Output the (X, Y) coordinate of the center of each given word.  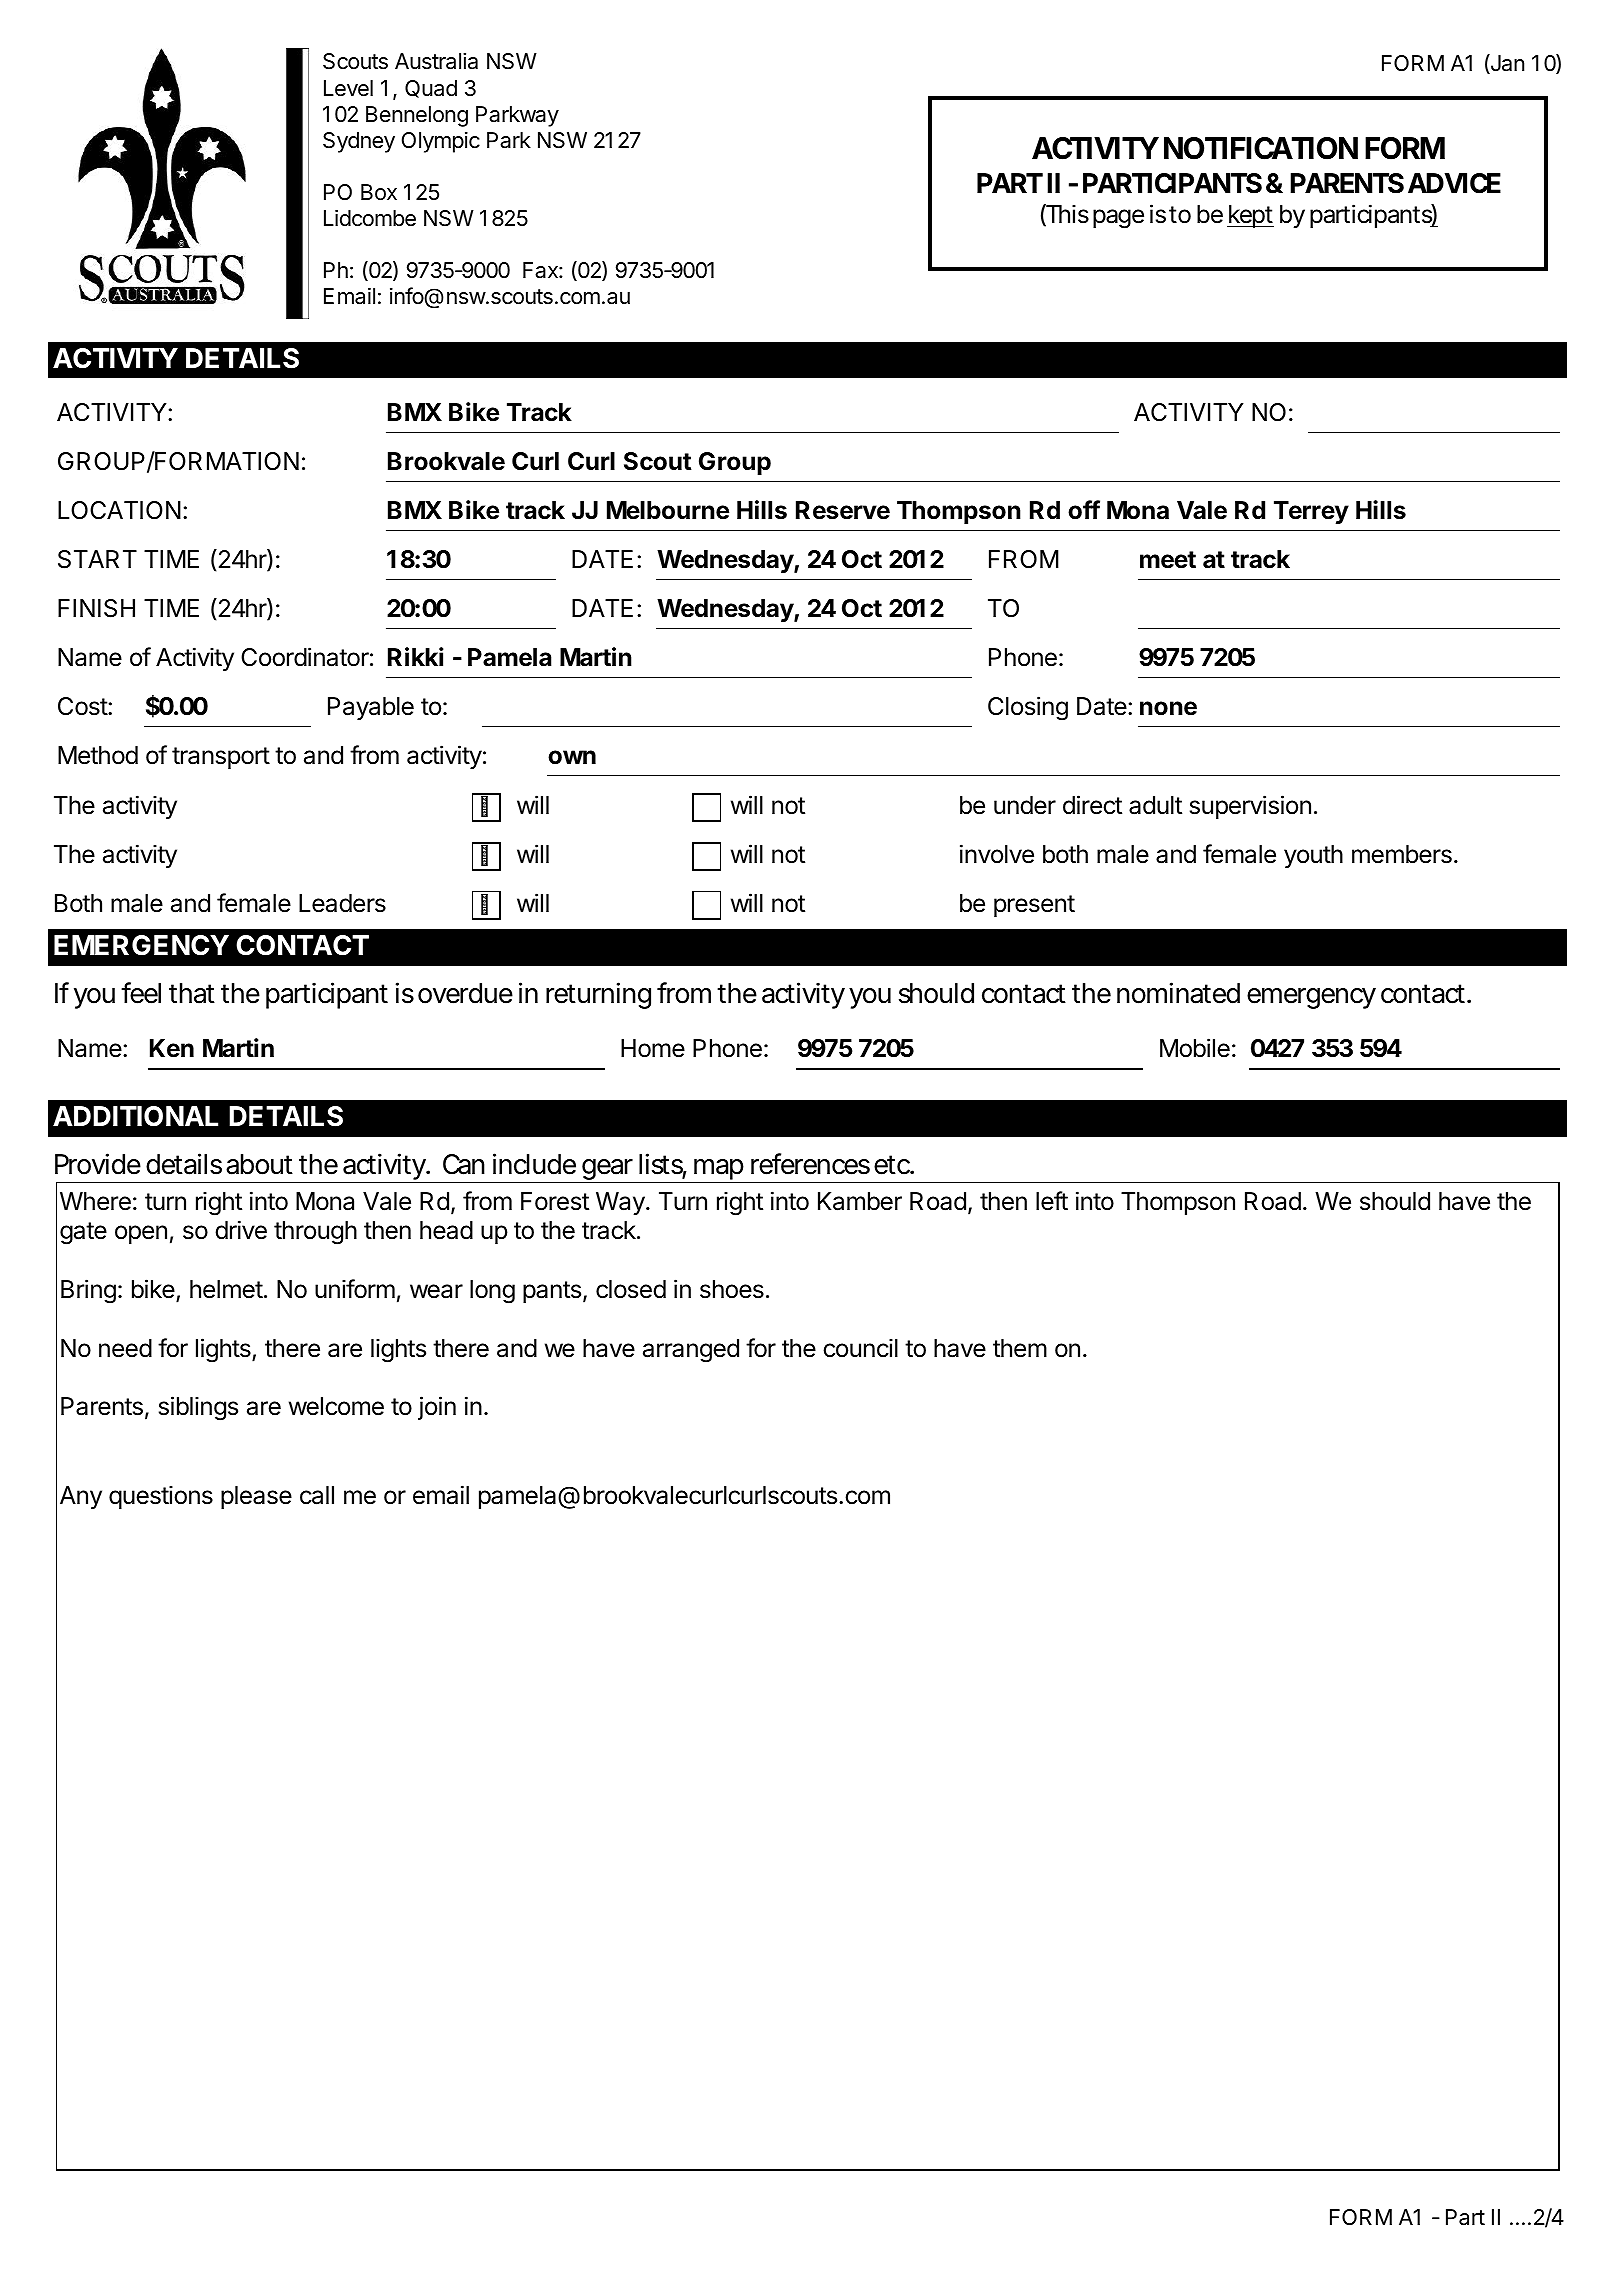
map (720, 1171)
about (259, 1164)
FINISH (96, 608)
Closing (1028, 708)
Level (348, 88)
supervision (1250, 807)
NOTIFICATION (1261, 148)
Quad (431, 89)
